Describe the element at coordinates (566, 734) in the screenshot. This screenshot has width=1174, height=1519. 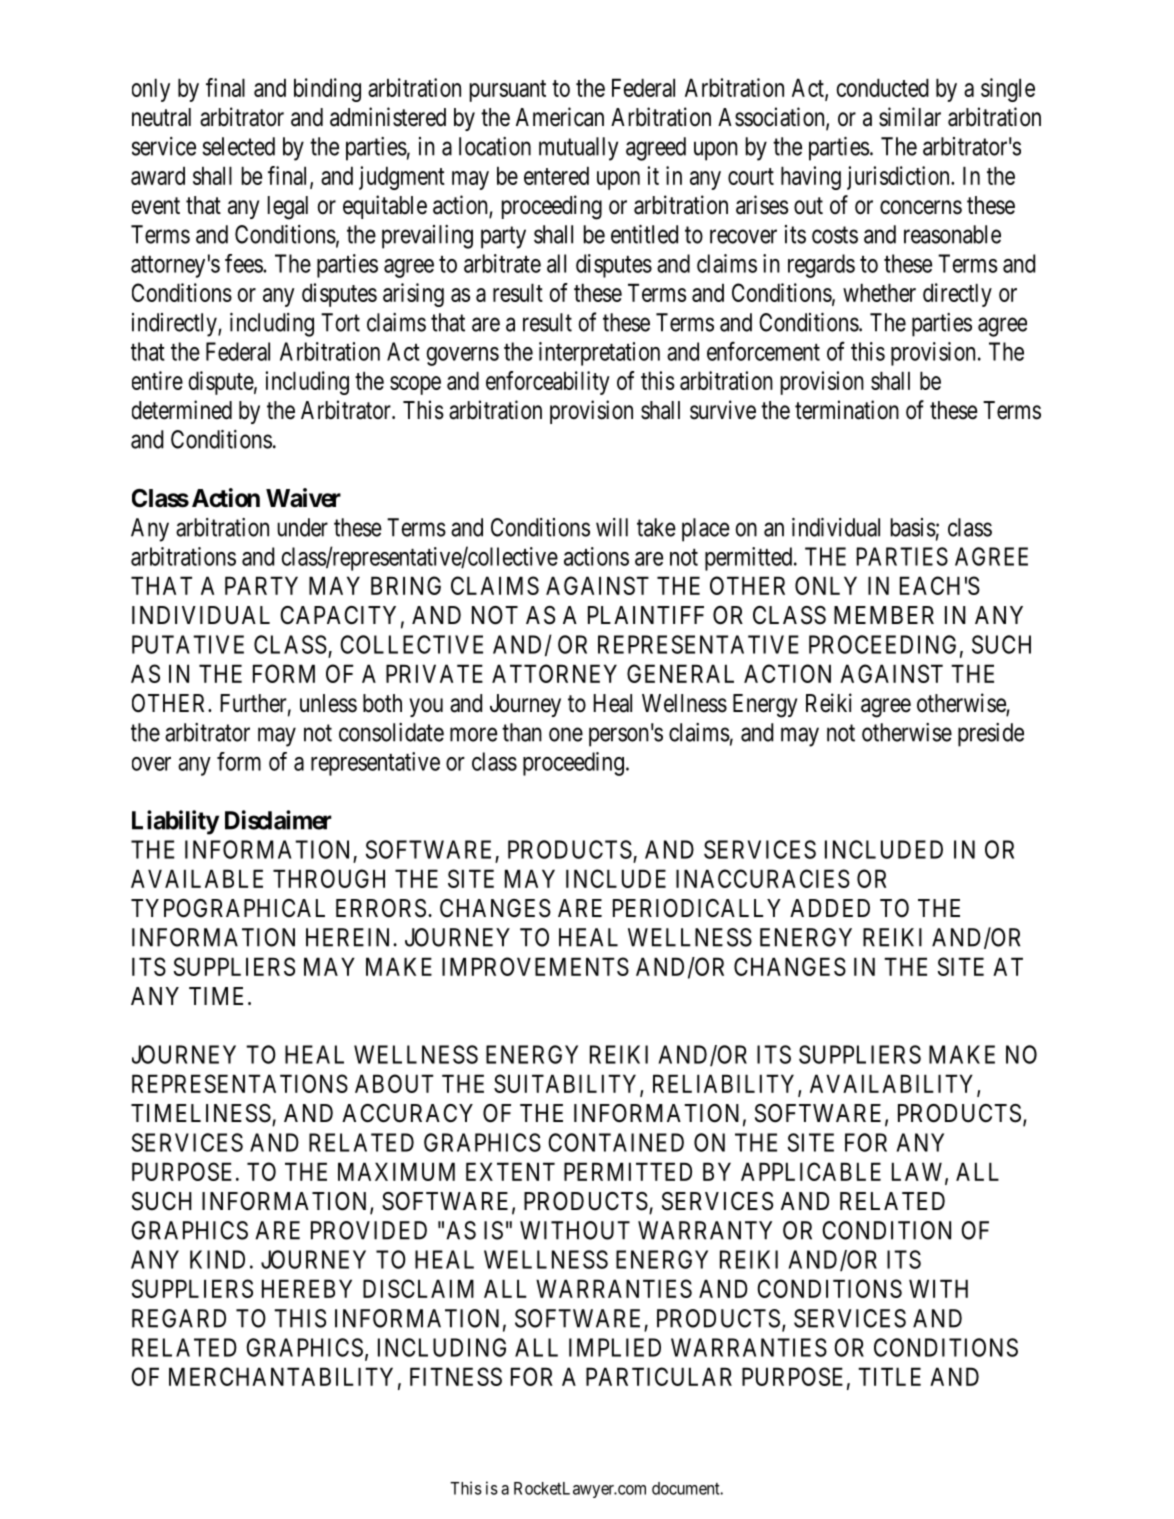
I see `one` at that location.
